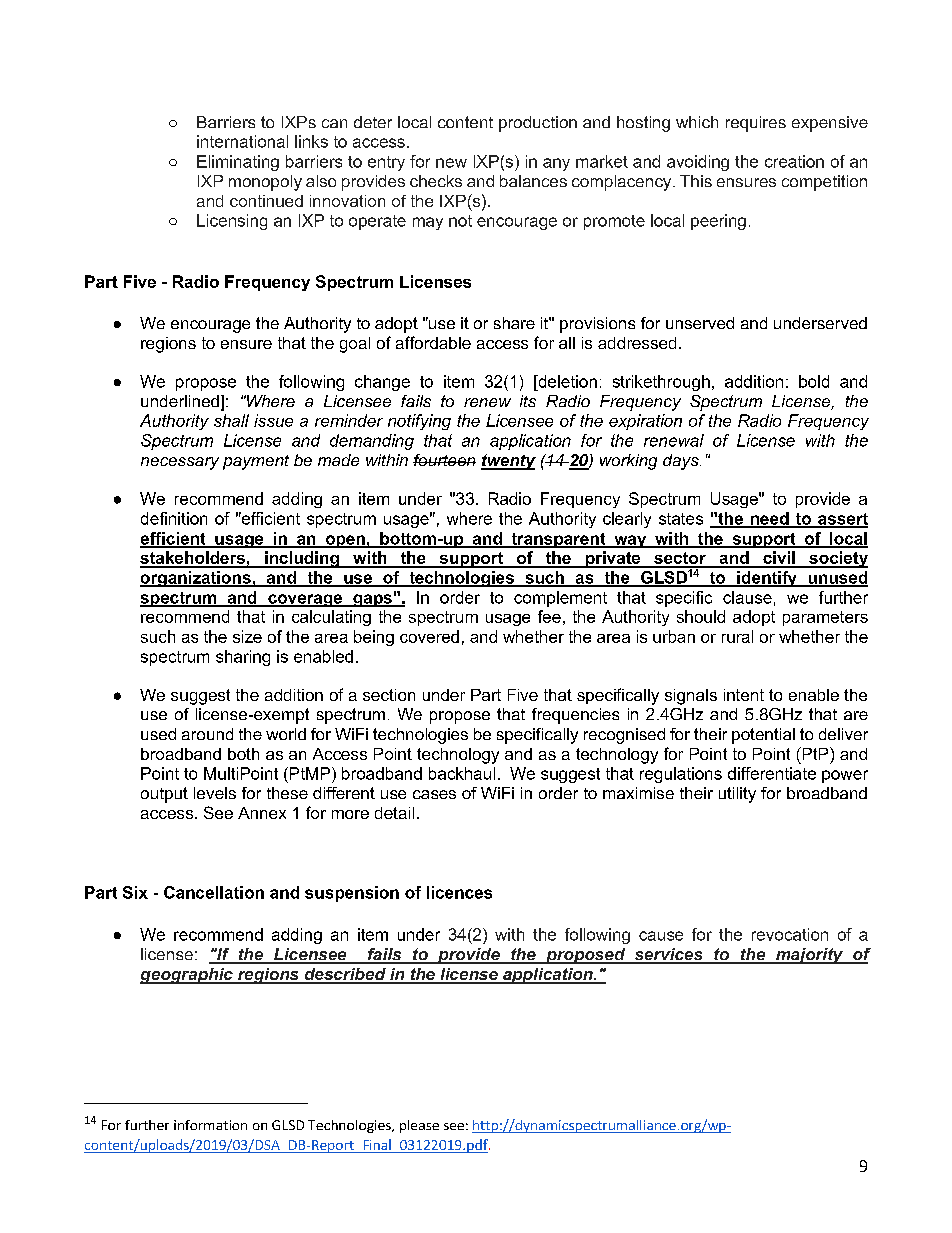  I want to click on twenty, so click(508, 462).
